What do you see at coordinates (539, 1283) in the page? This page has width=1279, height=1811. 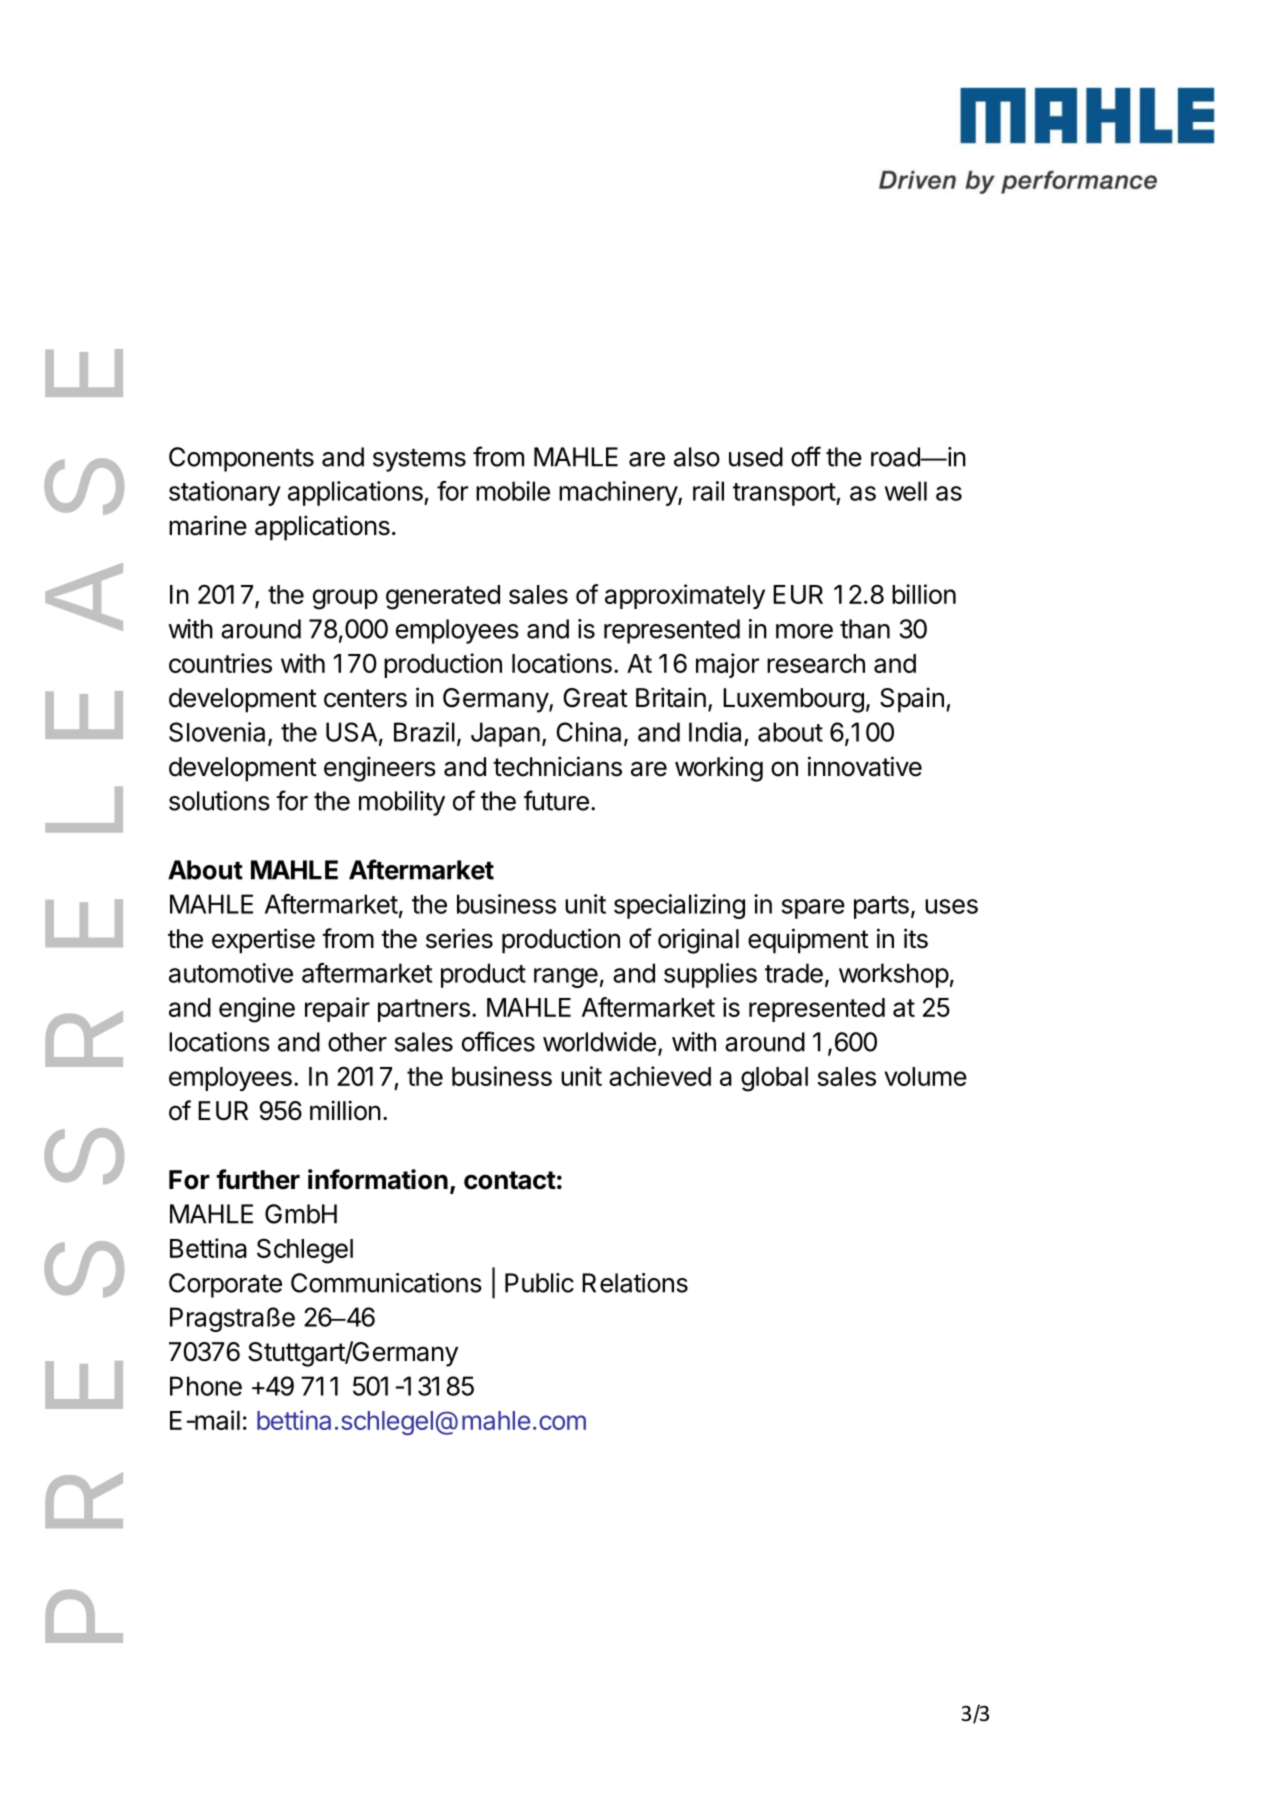 I see `Public` at bounding box center [539, 1283].
